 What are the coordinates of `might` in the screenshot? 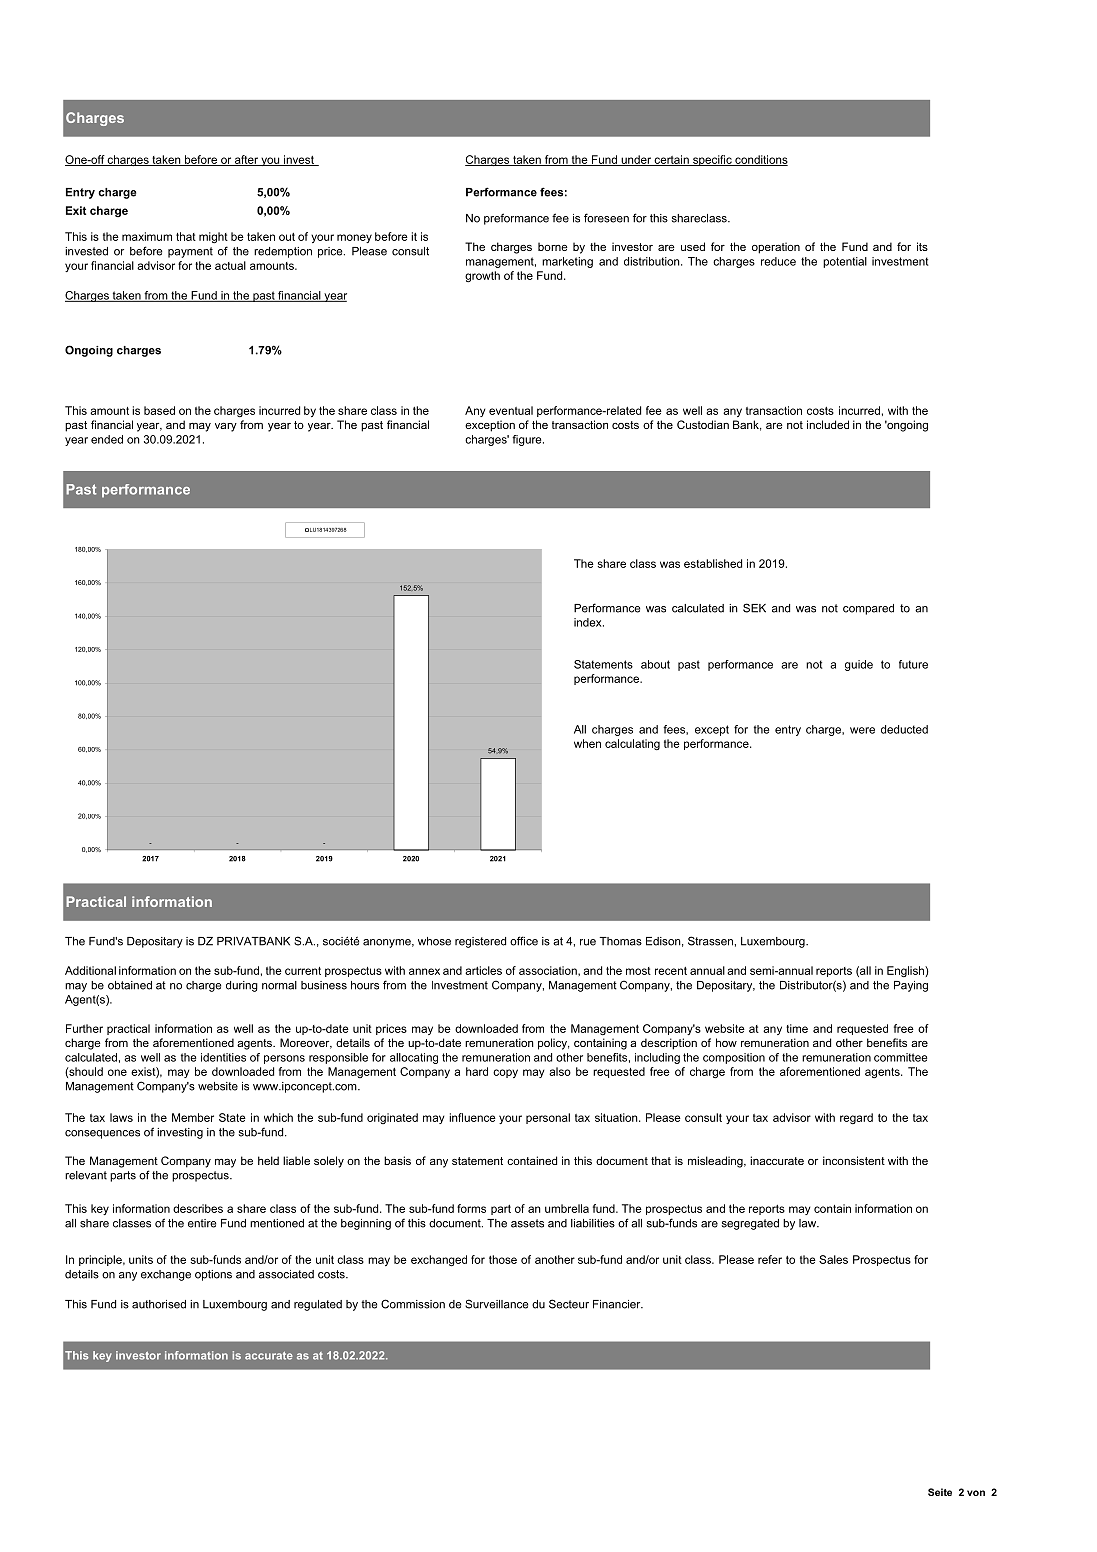 It's located at (213, 237).
